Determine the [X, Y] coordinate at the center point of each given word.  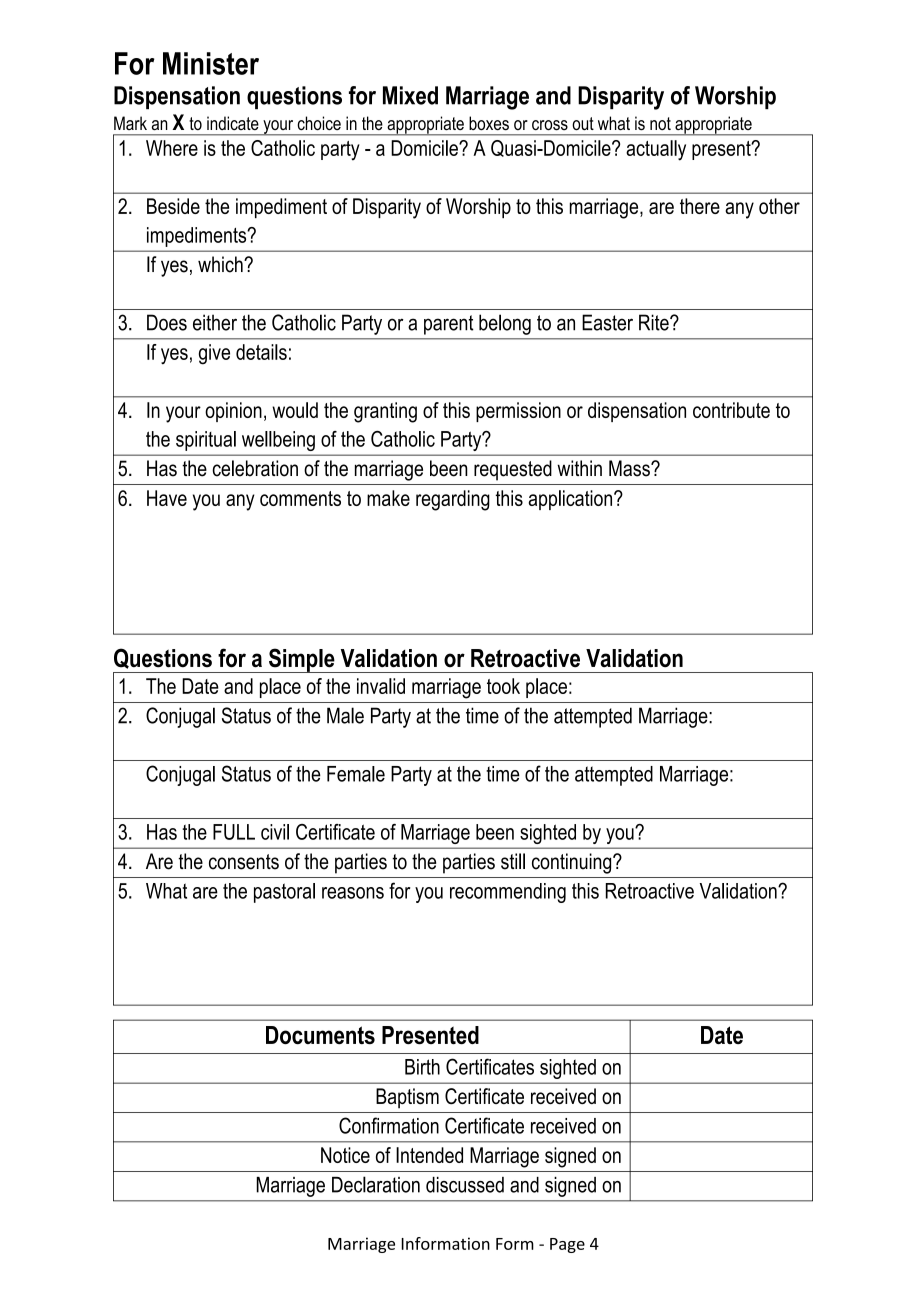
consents [244, 862]
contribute [731, 410]
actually [656, 150]
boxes [489, 123]
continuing [573, 863]
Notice [345, 1155]
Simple [302, 660]
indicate [233, 123]
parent [449, 325]
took [503, 686]
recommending [508, 893]
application [572, 500]
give [214, 354]
